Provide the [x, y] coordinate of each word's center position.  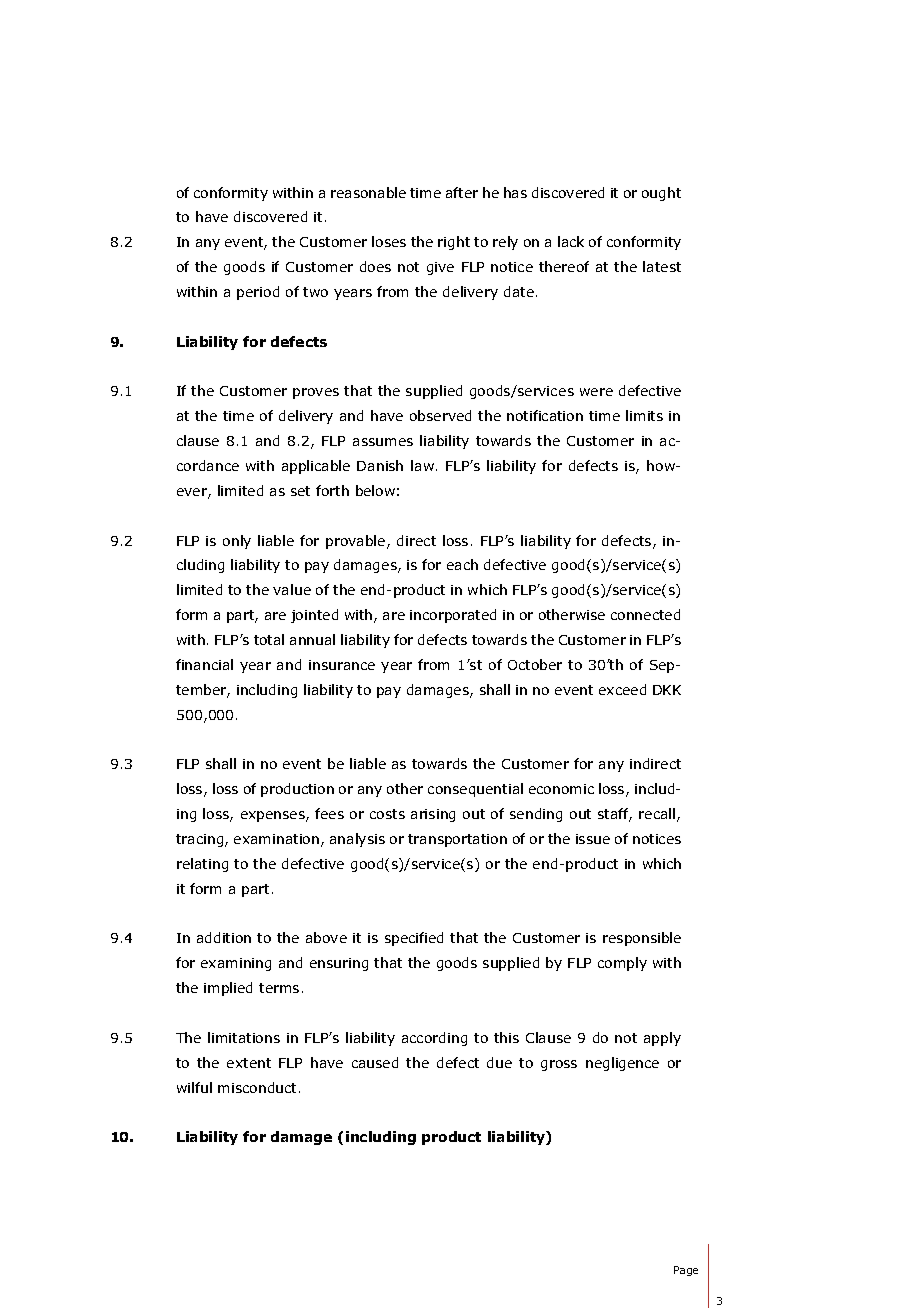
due [499, 1062]
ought [661, 194]
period [258, 293]
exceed [622, 689]
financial [204, 664]
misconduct [259, 1087]
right [454, 243]
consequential [475, 790]
